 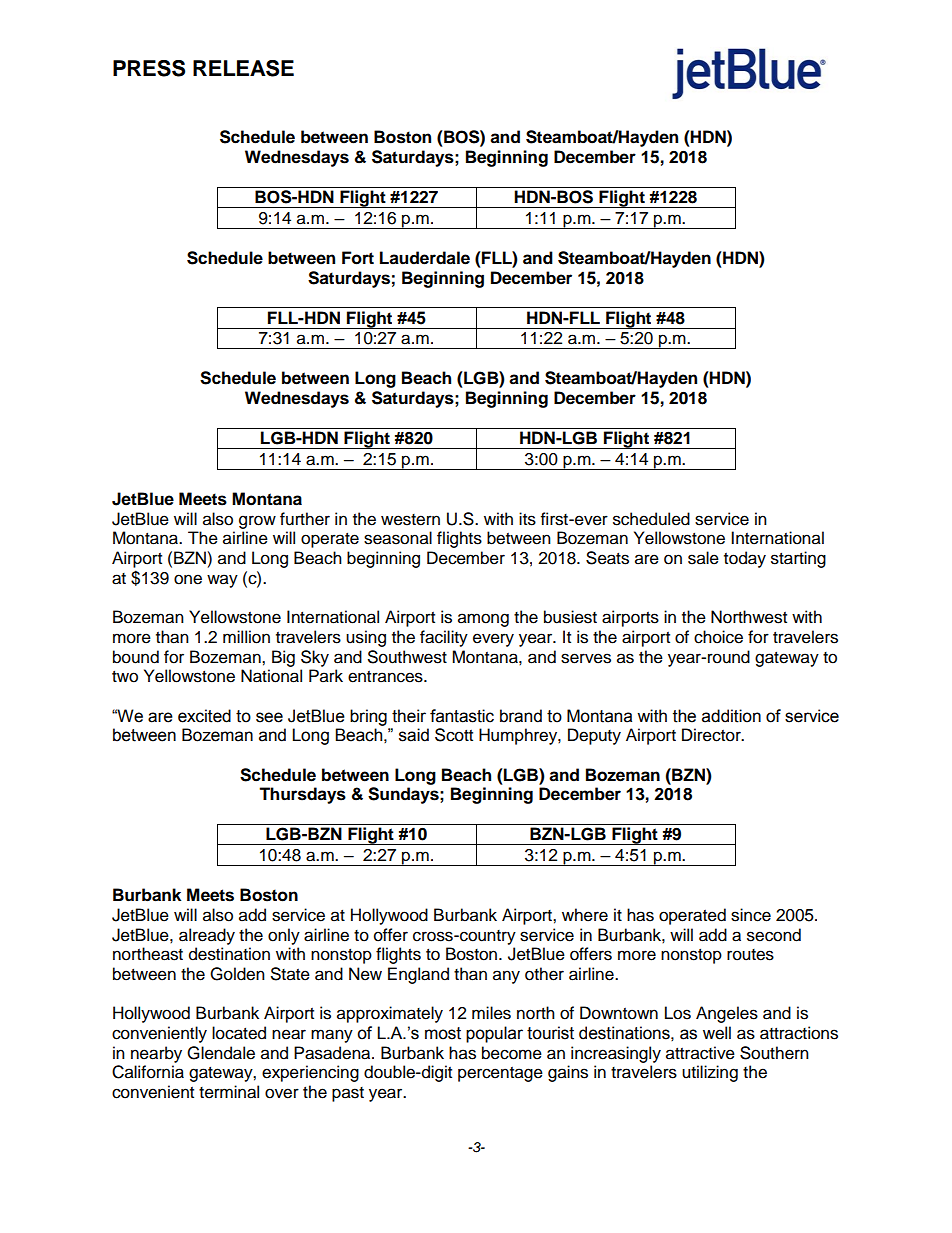 I want to click on RELEASE, so click(x=243, y=68).
